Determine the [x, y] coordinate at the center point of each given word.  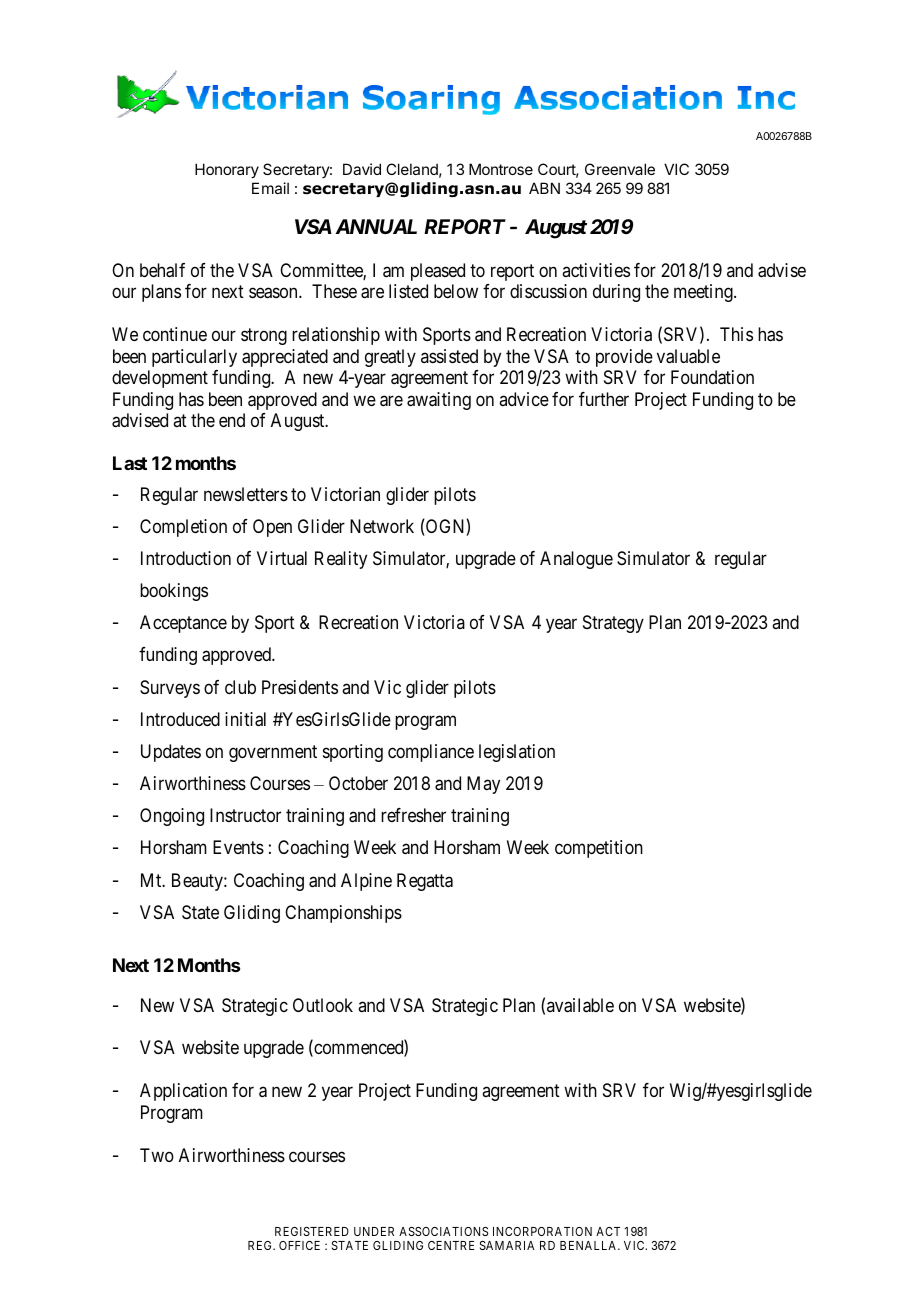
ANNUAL [376, 226]
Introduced [180, 719]
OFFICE [299, 1245]
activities [596, 270]
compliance [431, 753]
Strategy [613, 624]
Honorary [227, 170]
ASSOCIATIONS [443, 1231]
